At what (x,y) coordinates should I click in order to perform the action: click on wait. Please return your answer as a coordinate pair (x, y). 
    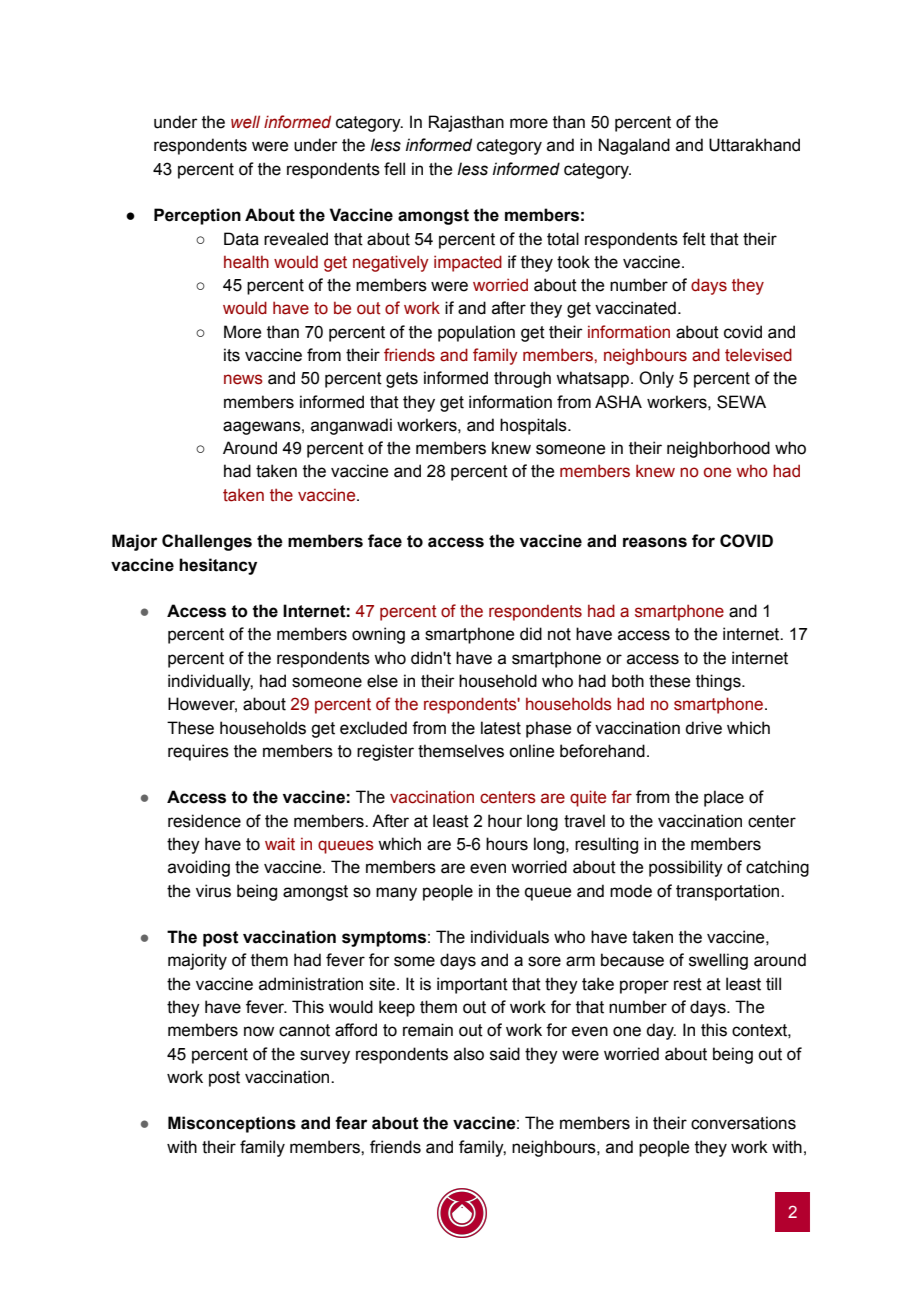
    Looking at the image, I should click on (280, 844).
